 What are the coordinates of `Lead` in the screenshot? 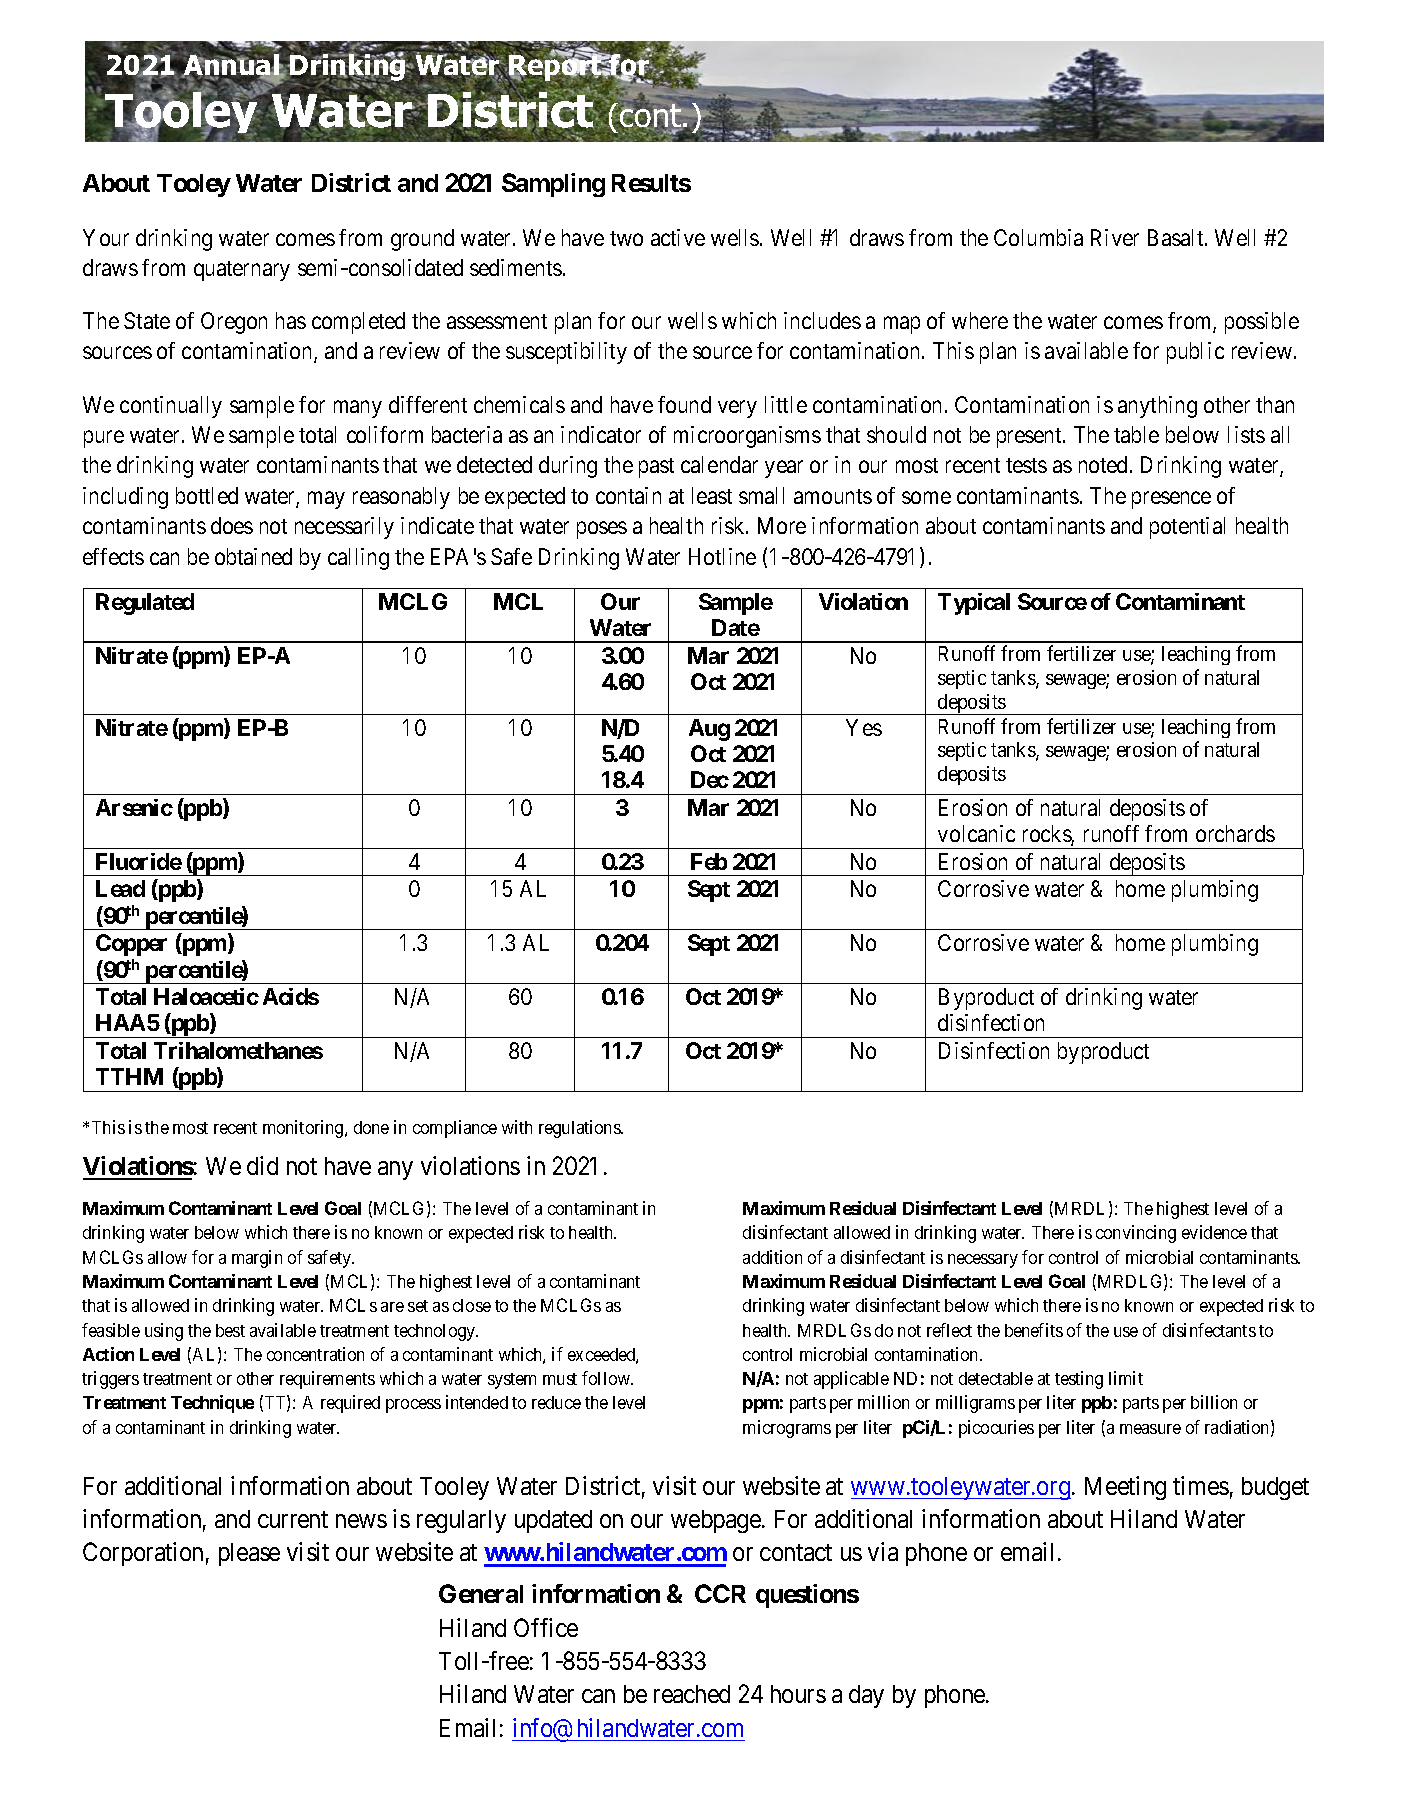 It's located at (120, 888).
